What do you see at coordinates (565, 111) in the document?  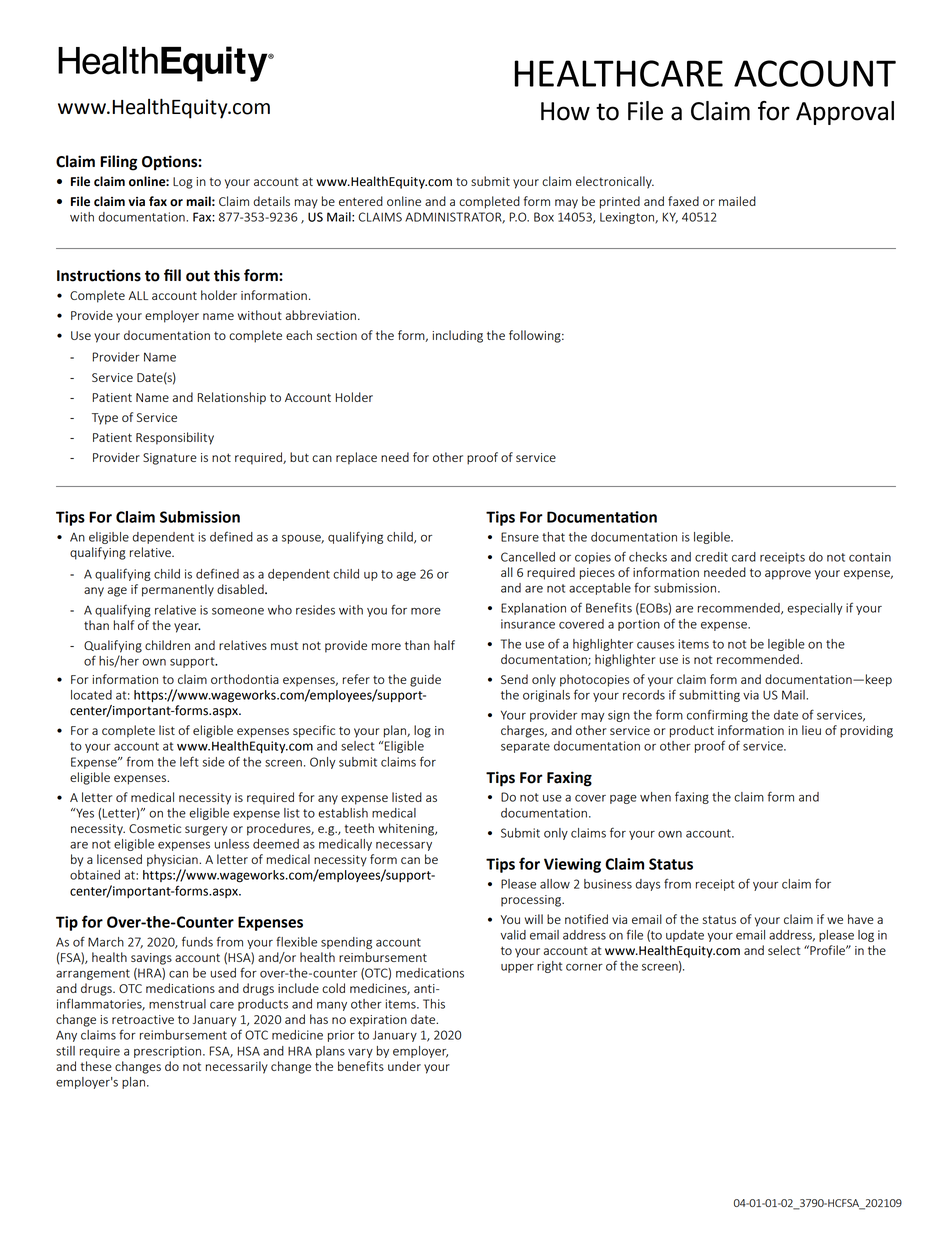 I see `How` at bounding box center [565, 111].
